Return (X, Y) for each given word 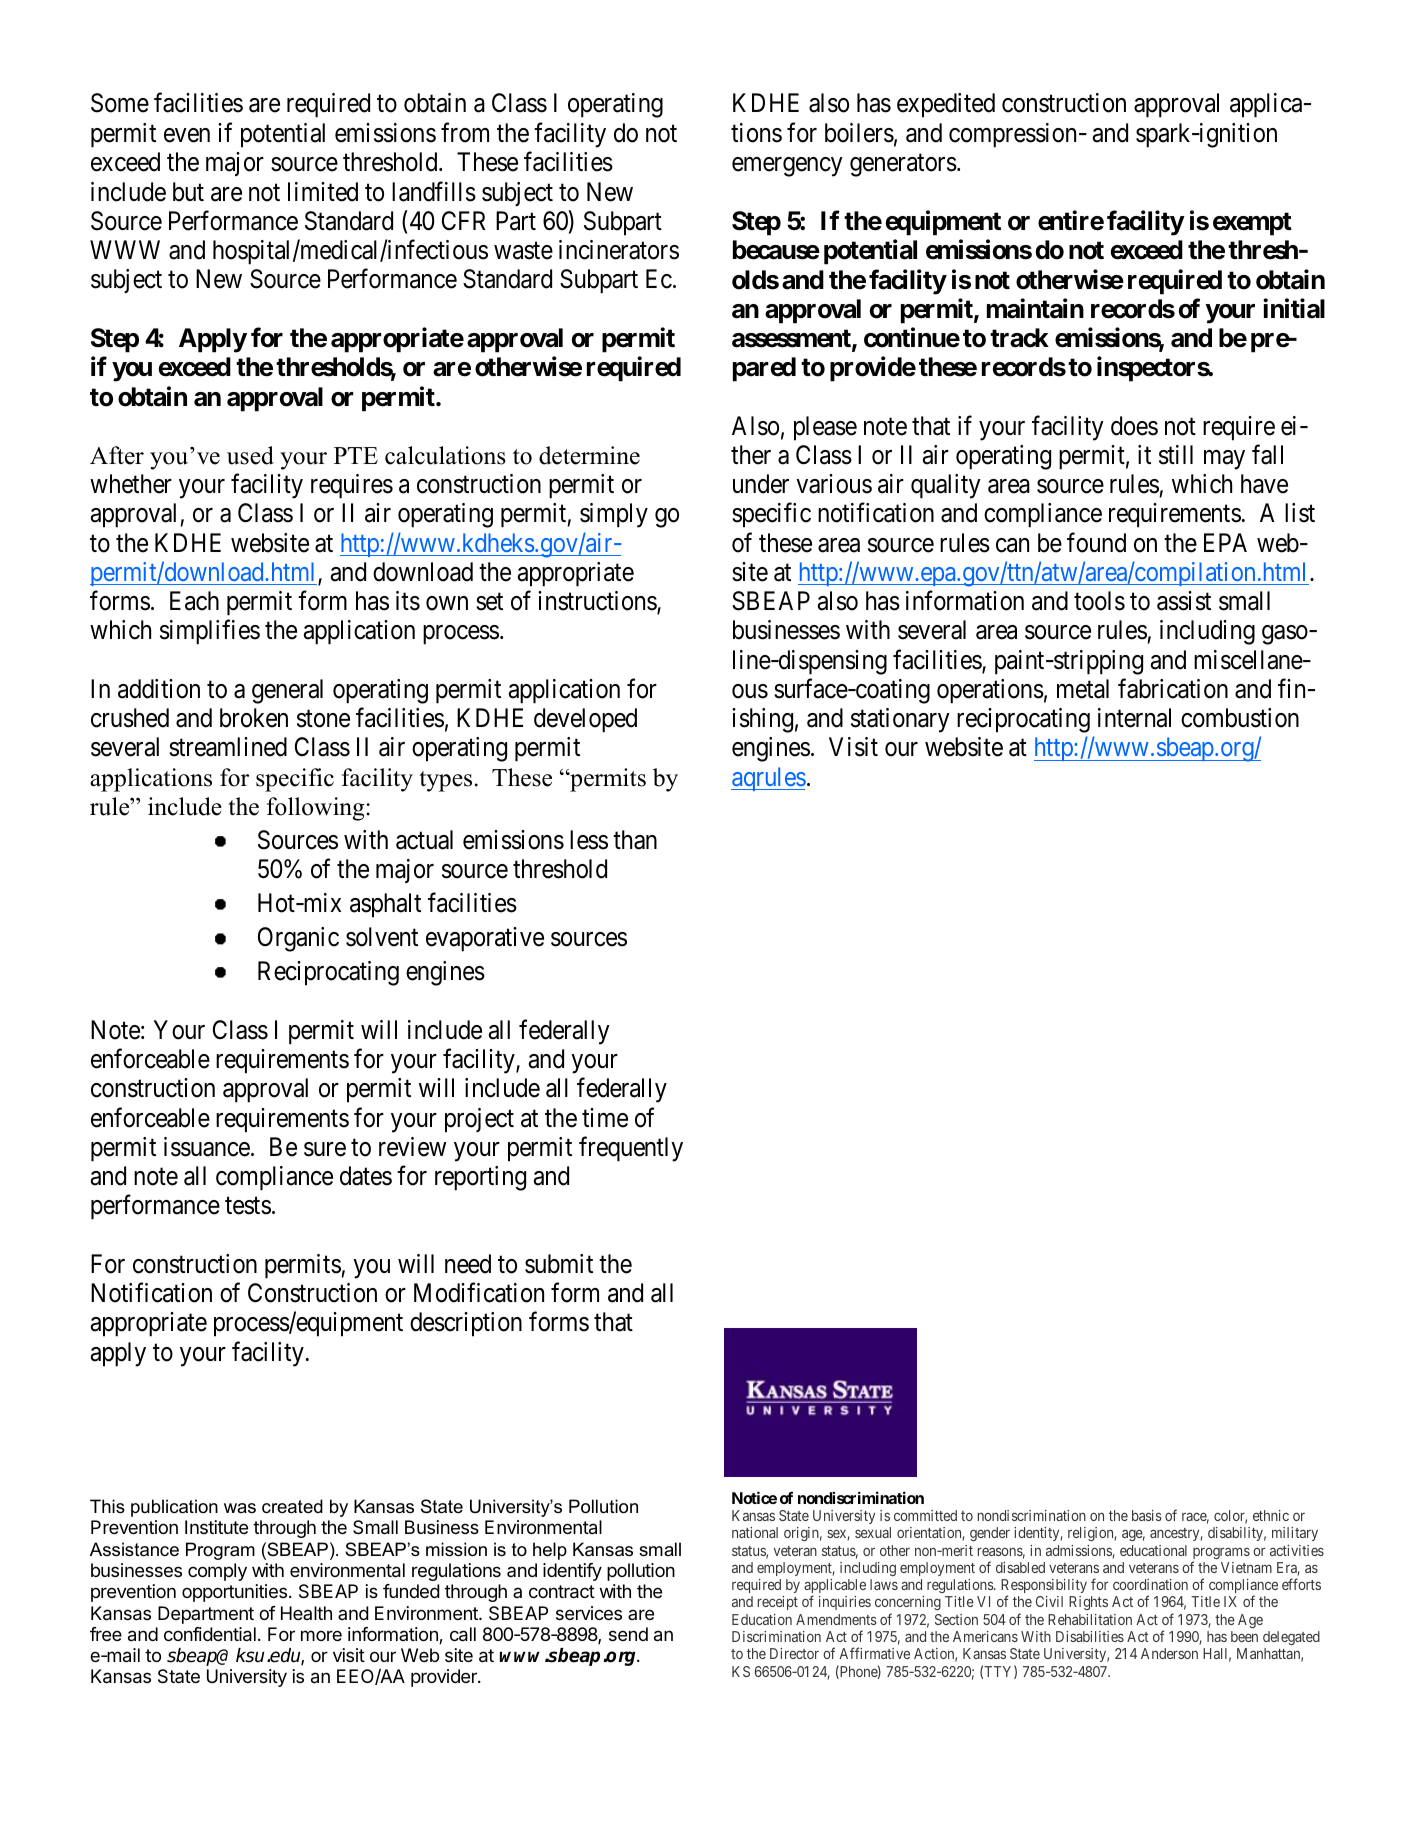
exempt (1252, 224)
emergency (787, 167)
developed (585, 720)
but (188, 192)
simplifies (210, 632)
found (1096, 542)
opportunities (234, 1593)
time (605, 1118)
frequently (631, 1149)
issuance (207, 1147)
